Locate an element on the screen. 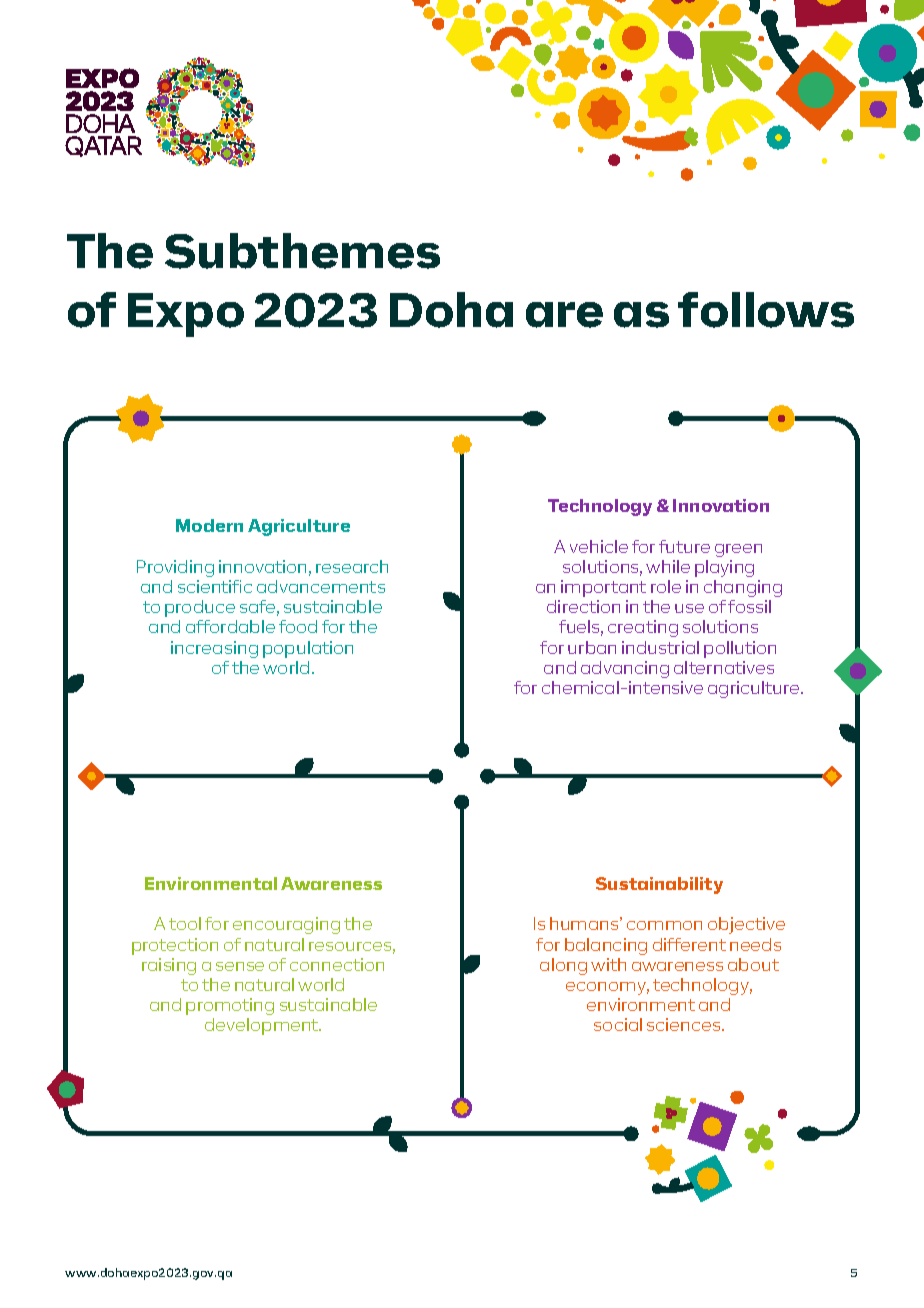  future is located at coordinates (684, 546).
